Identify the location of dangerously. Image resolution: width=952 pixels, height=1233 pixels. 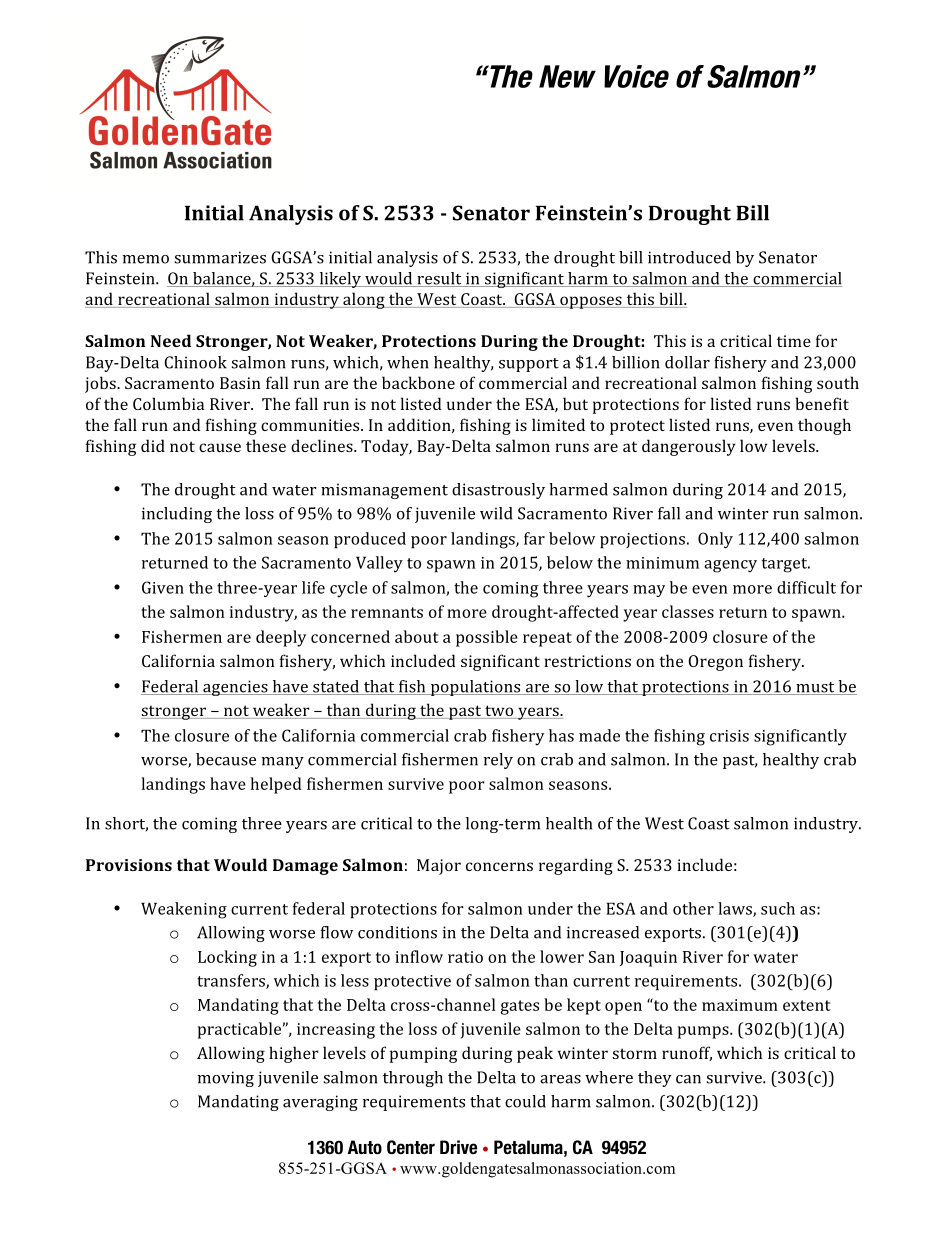
(689, 447).
